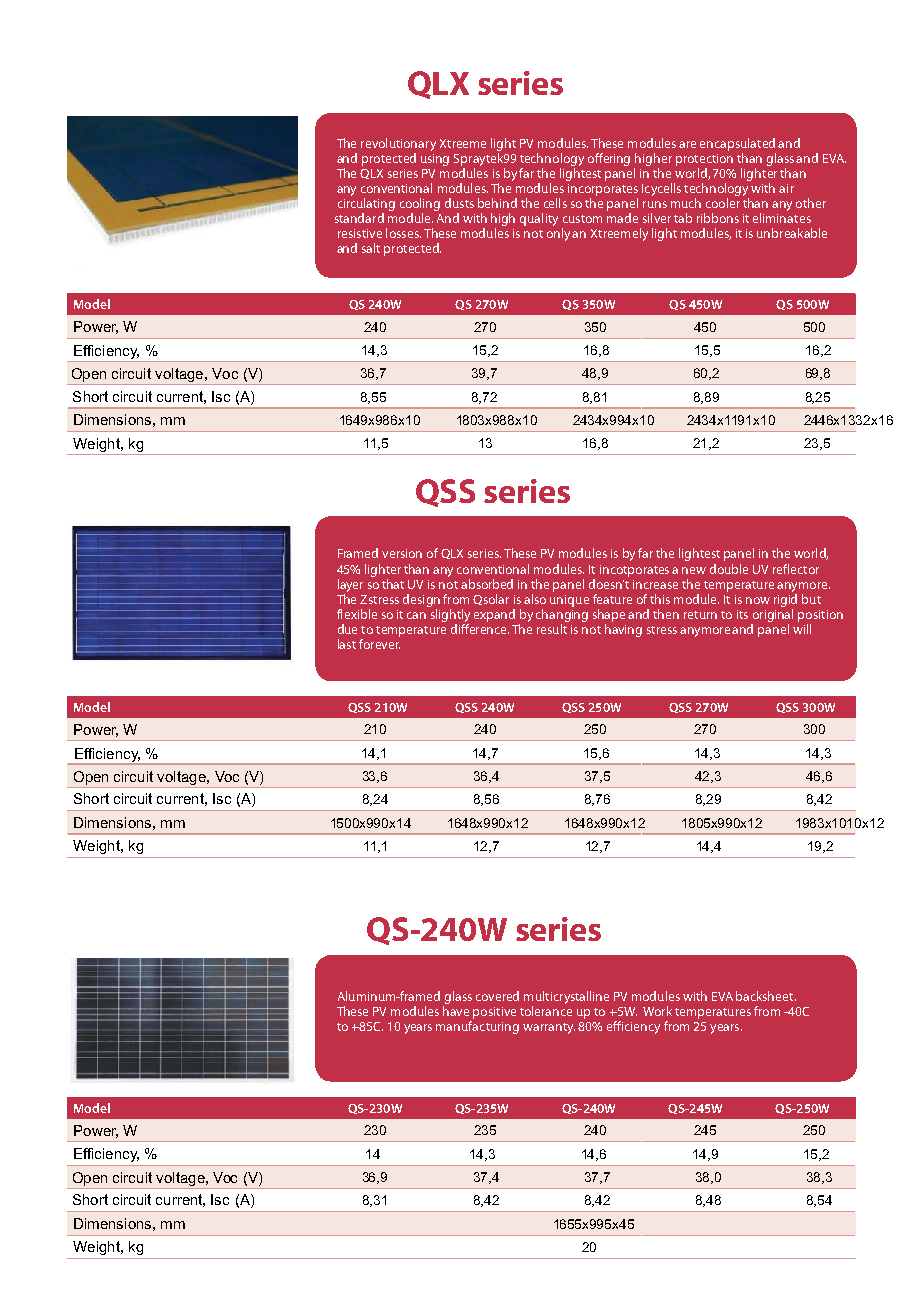 Image resolution: width=924 pixels, height=1308 pixels. I want to click on will, so click(802, 629).
